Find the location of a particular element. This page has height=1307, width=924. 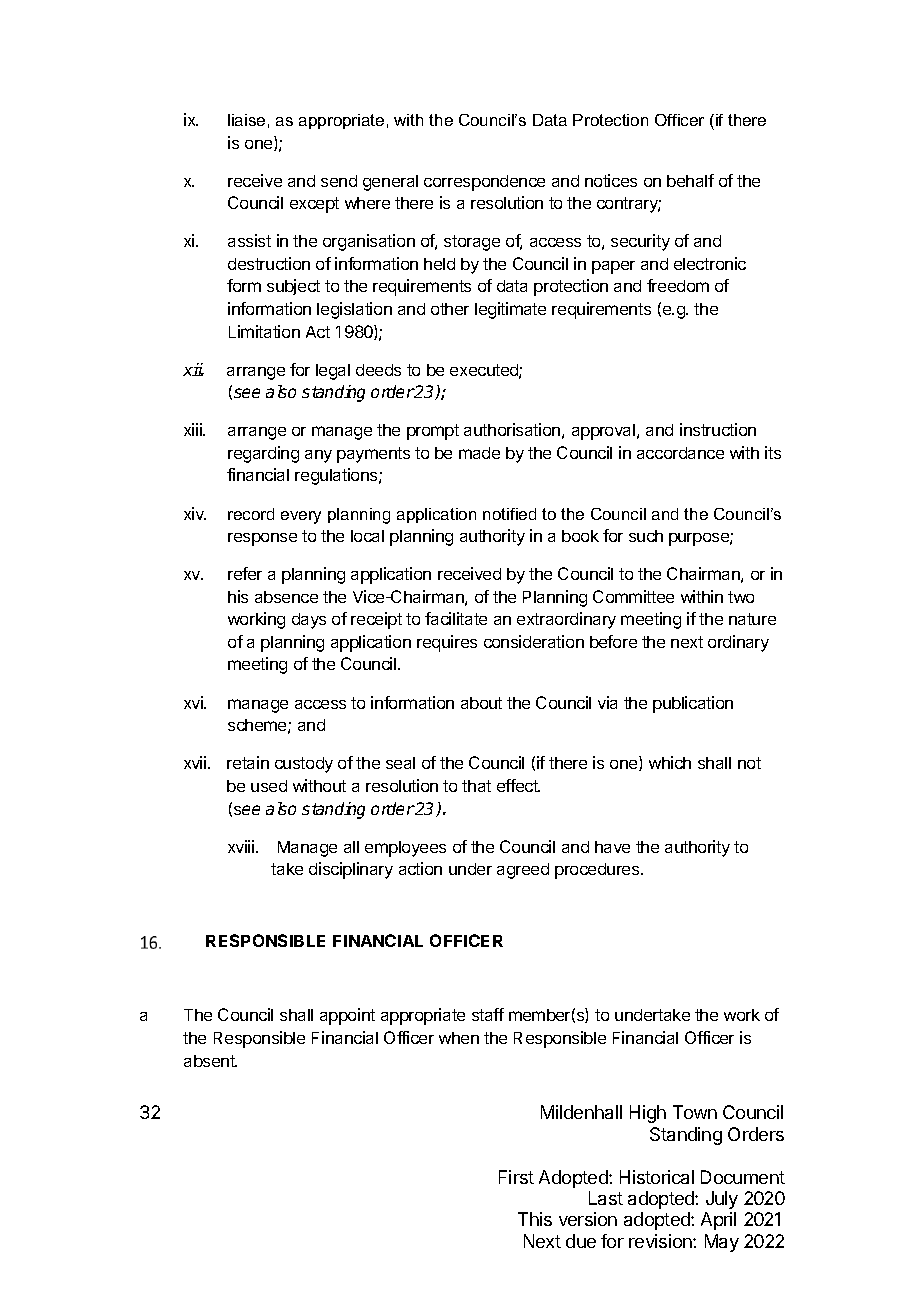

absent is located at coordinates (210, 1061).
